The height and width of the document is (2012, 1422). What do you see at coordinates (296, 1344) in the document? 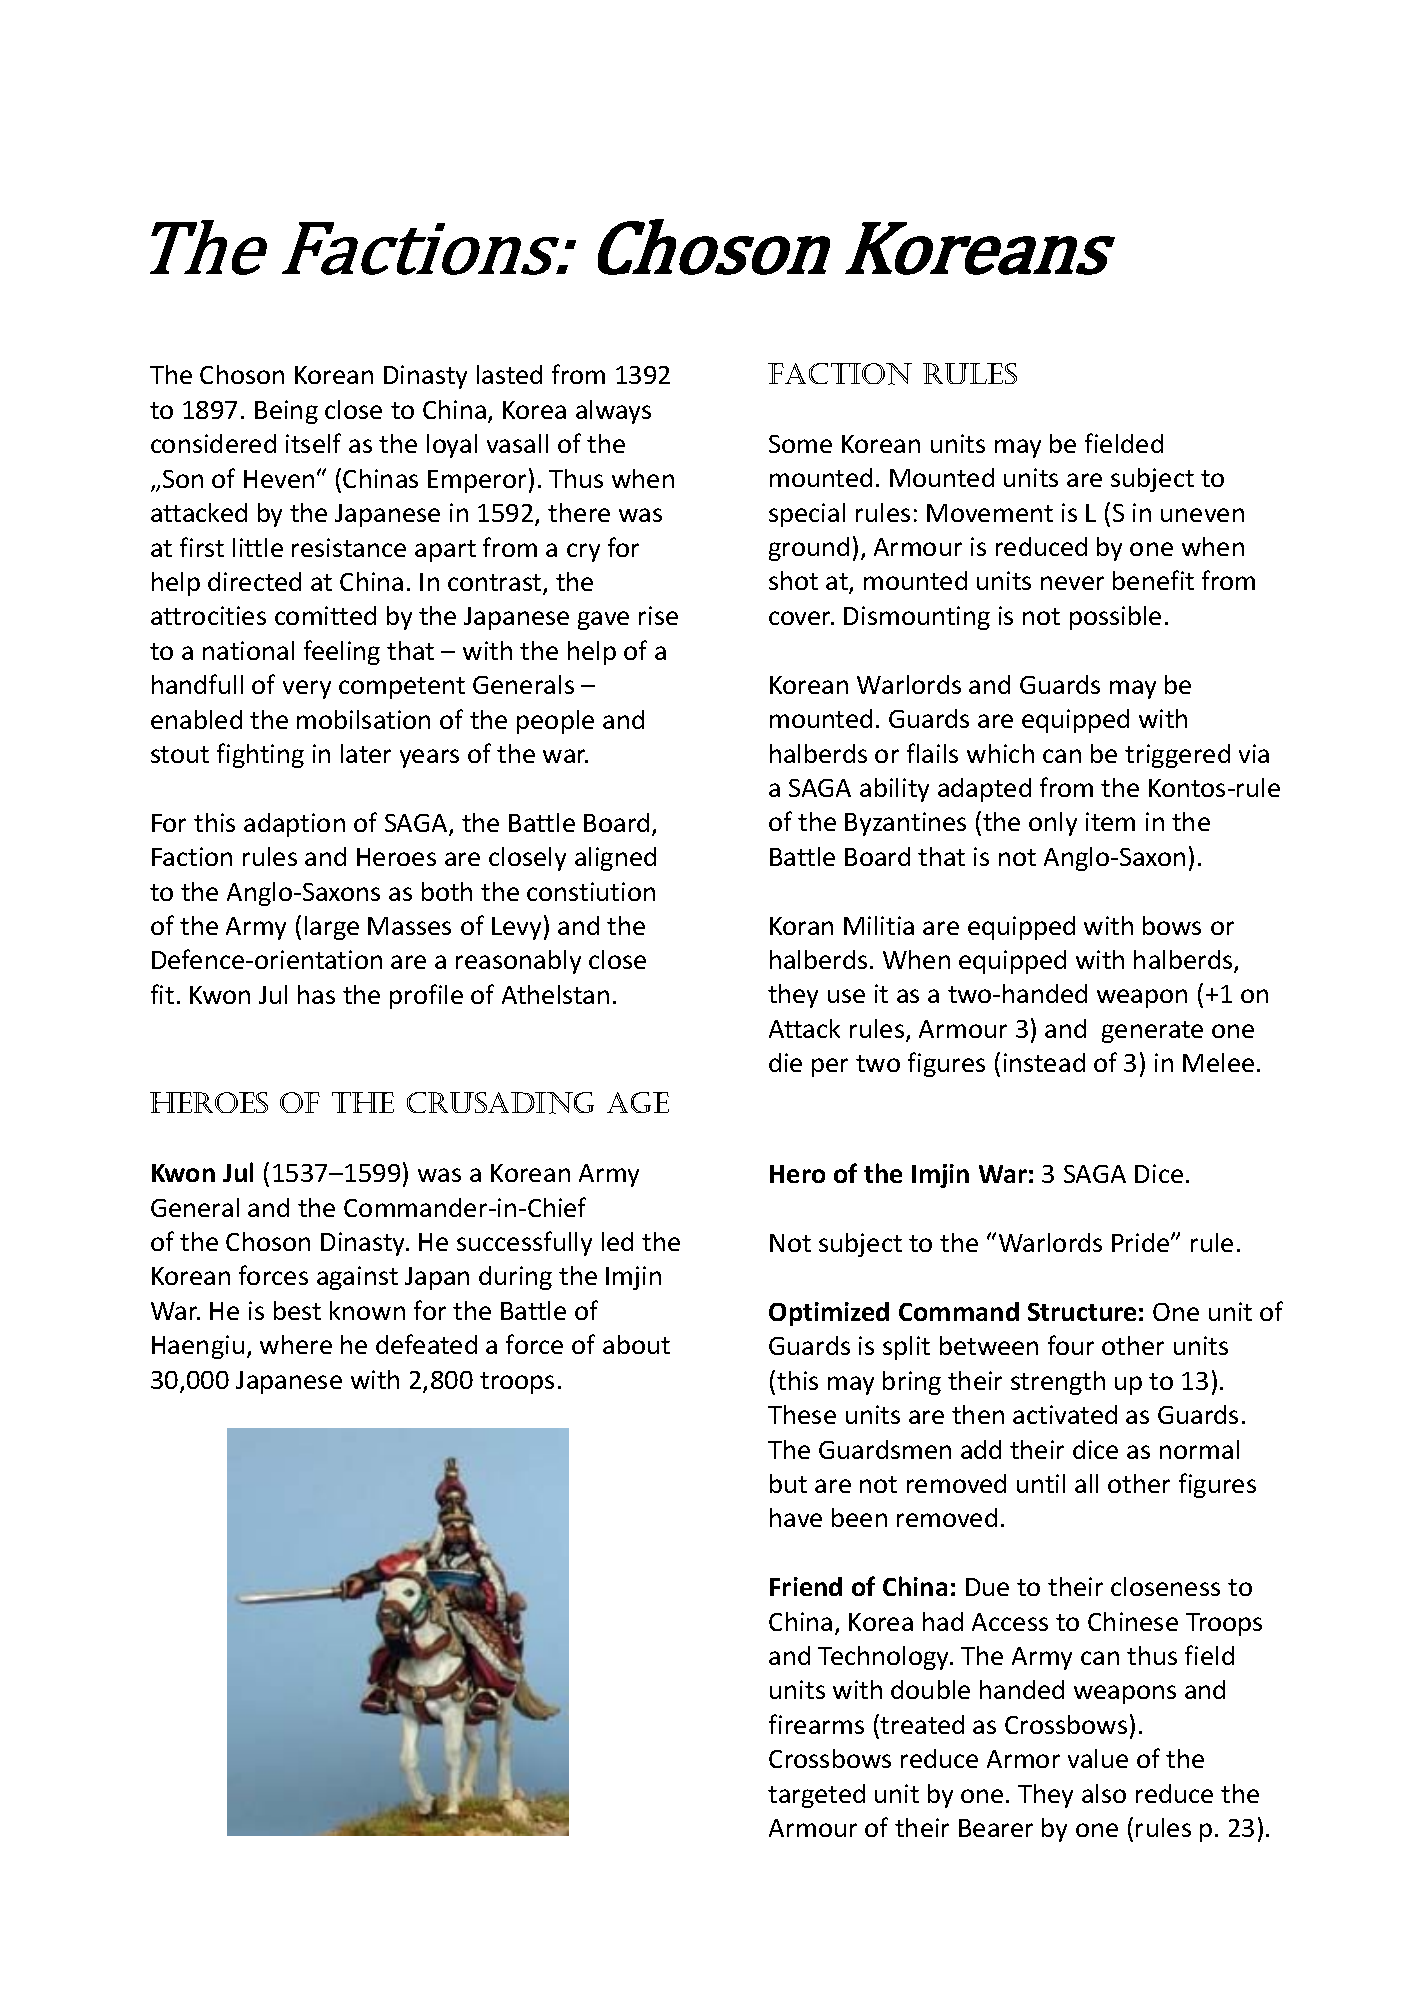
I see `where` at bounding box center [296, 1344].
